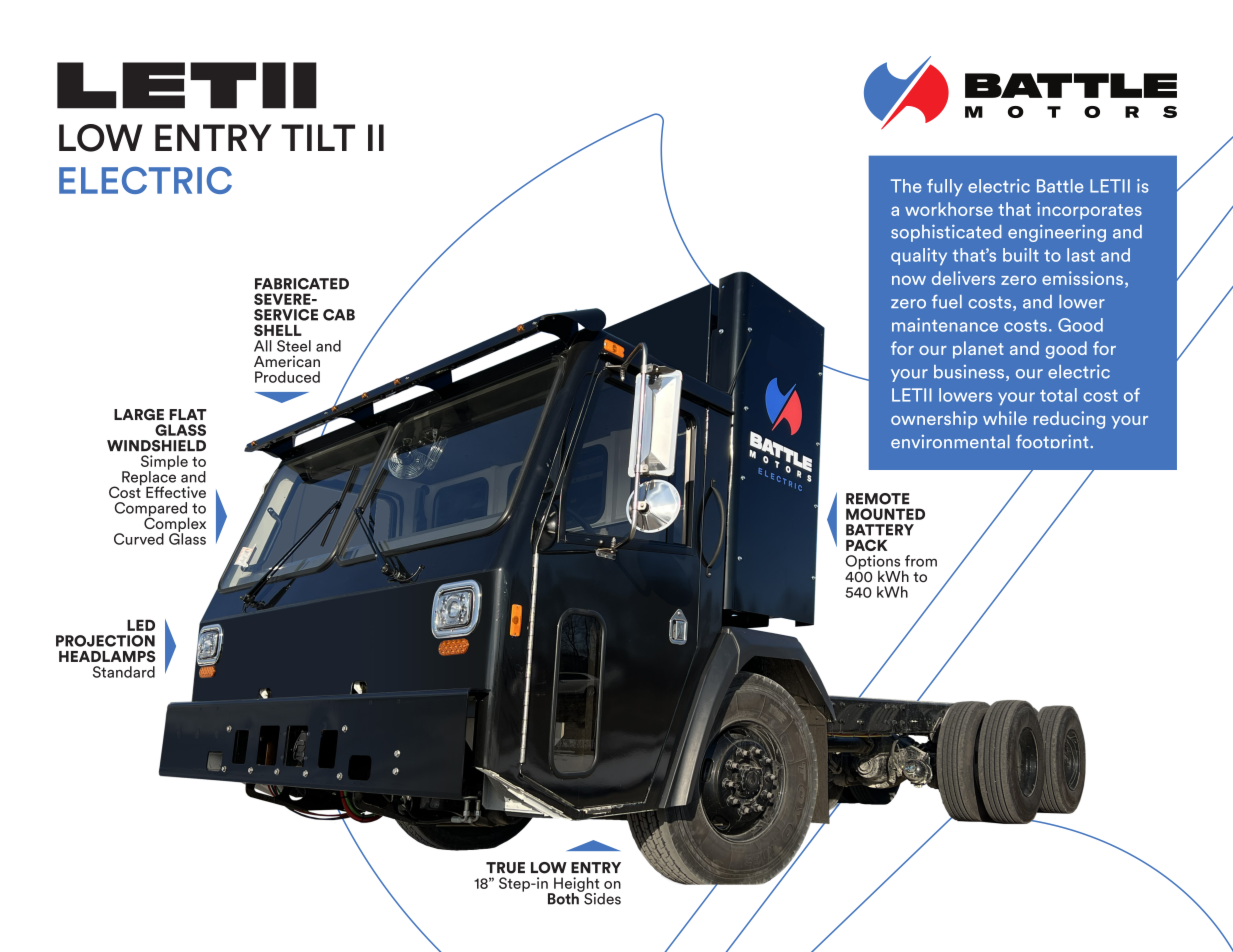 This screenshot has width=1233, height=952. Describe the element at coordinates (294, 346) in the screenshot. I see `Steel` at that location.
